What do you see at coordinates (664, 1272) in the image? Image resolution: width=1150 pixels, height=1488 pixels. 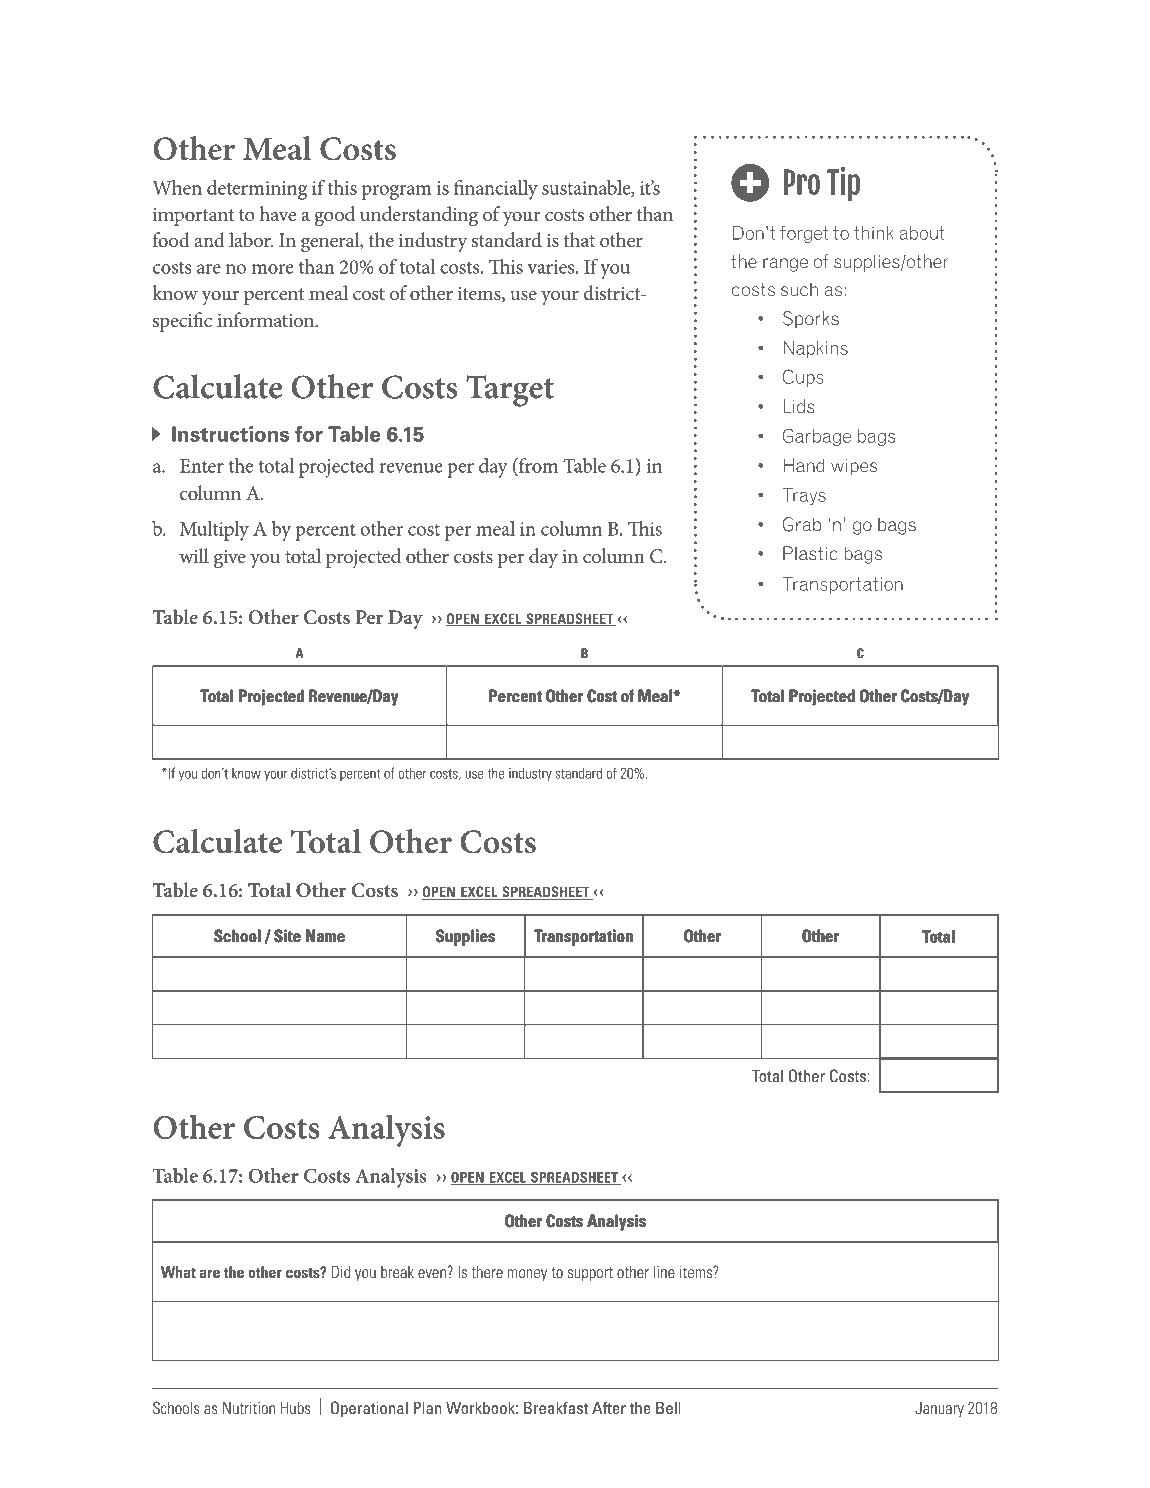 I see `line` at bounding box center [664, 1272].
